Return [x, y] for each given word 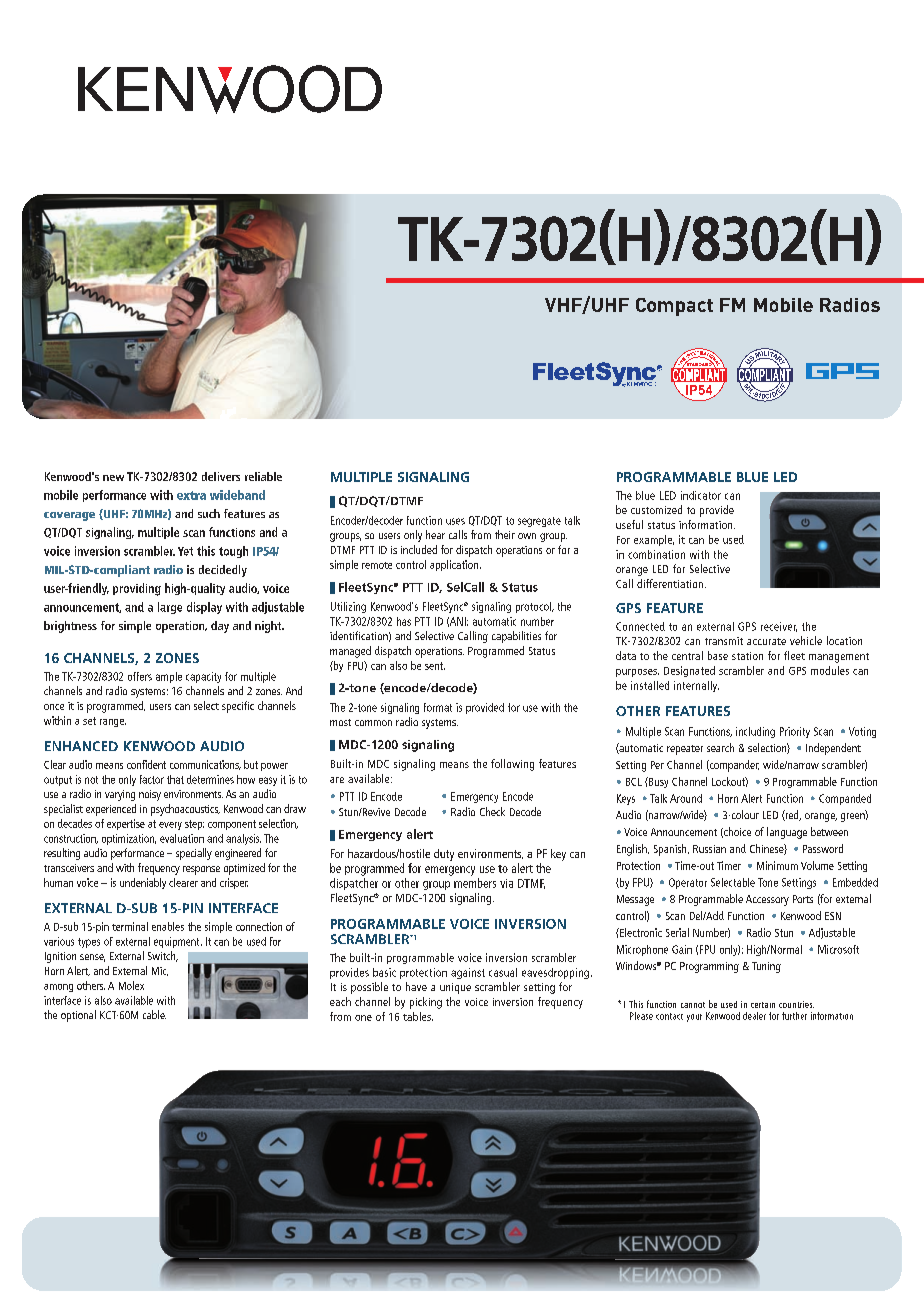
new [113, 478]
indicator [701, 495]
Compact [674, 307]
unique [455, 988]
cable [154, 1014]
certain [763, 1005]
